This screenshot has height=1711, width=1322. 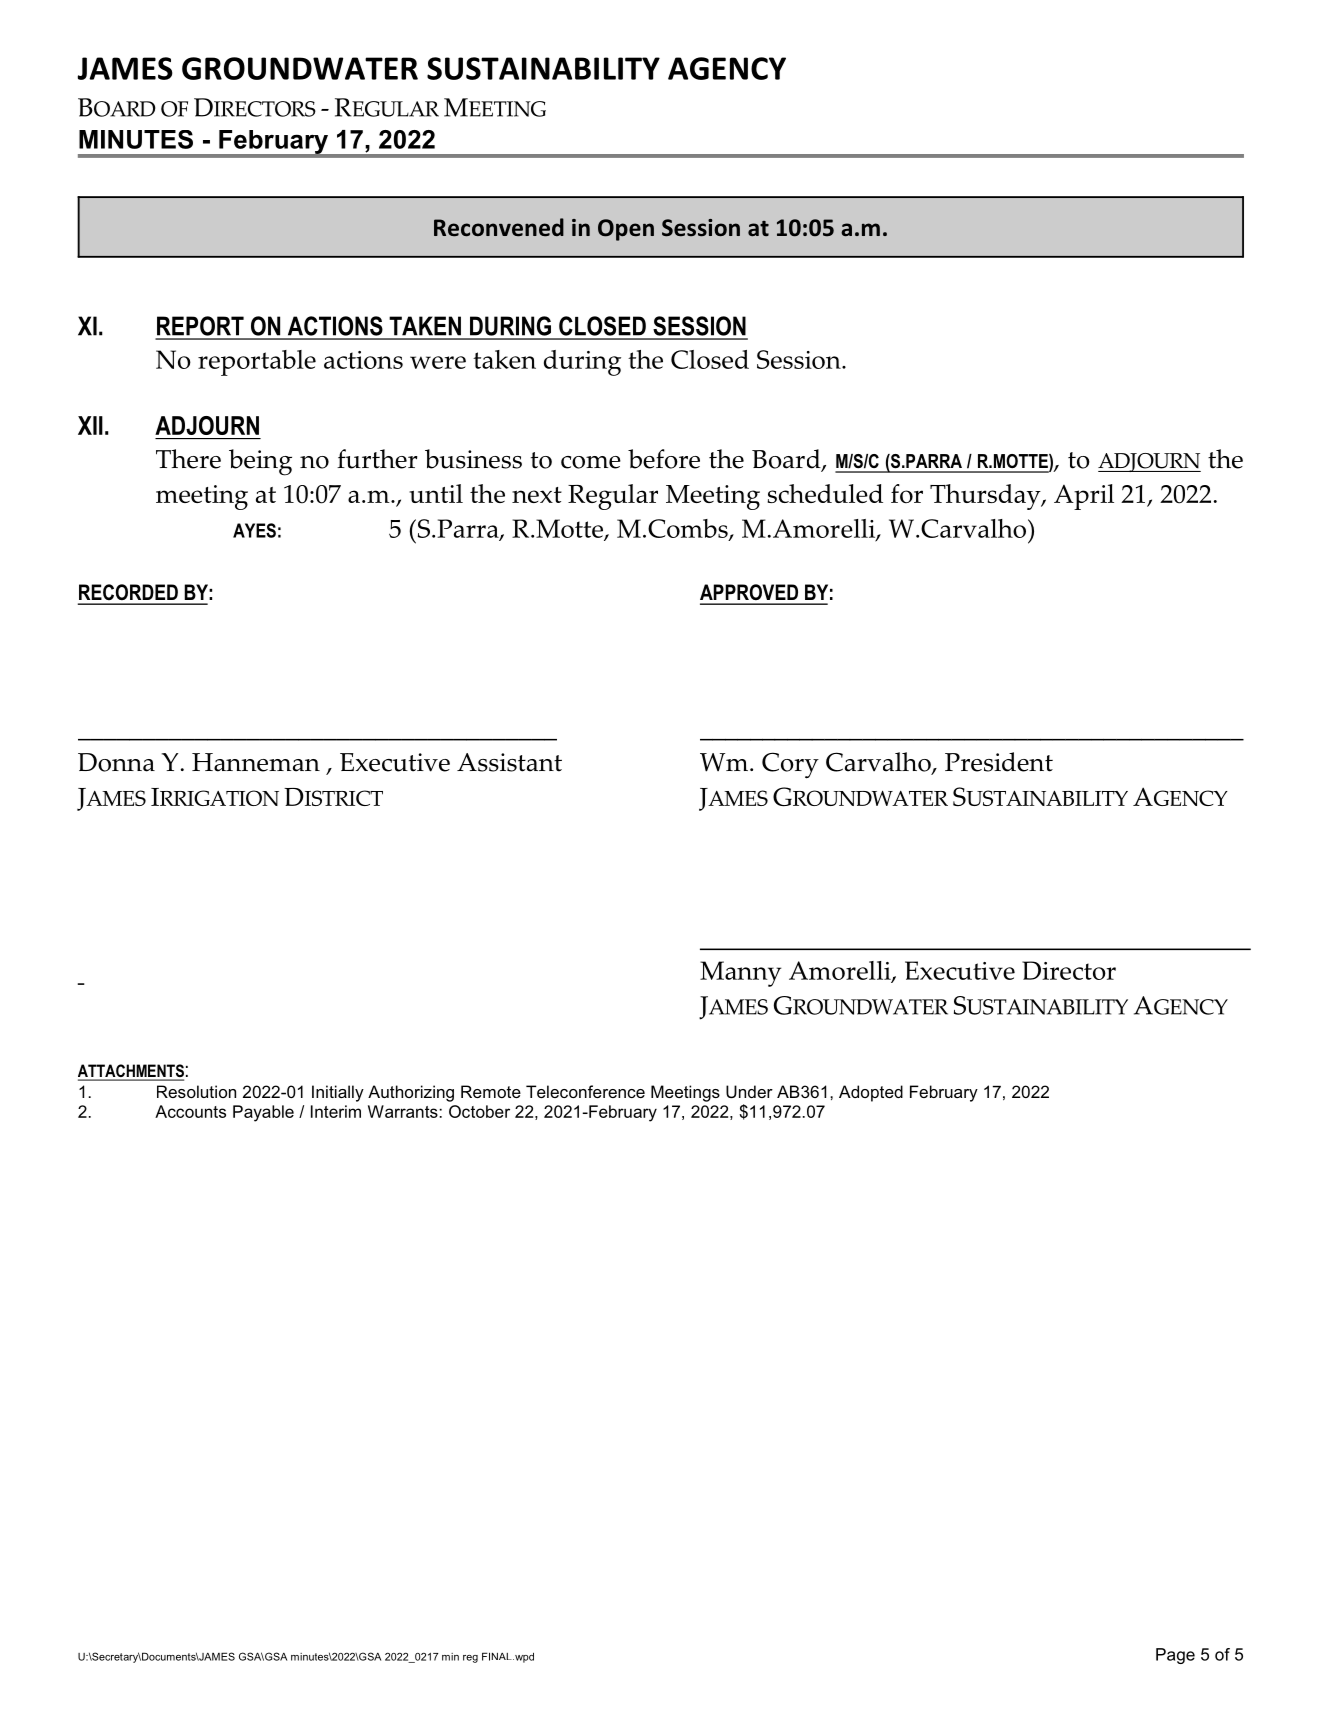 I want to click on Payable, so click(x=263, y=1113).
